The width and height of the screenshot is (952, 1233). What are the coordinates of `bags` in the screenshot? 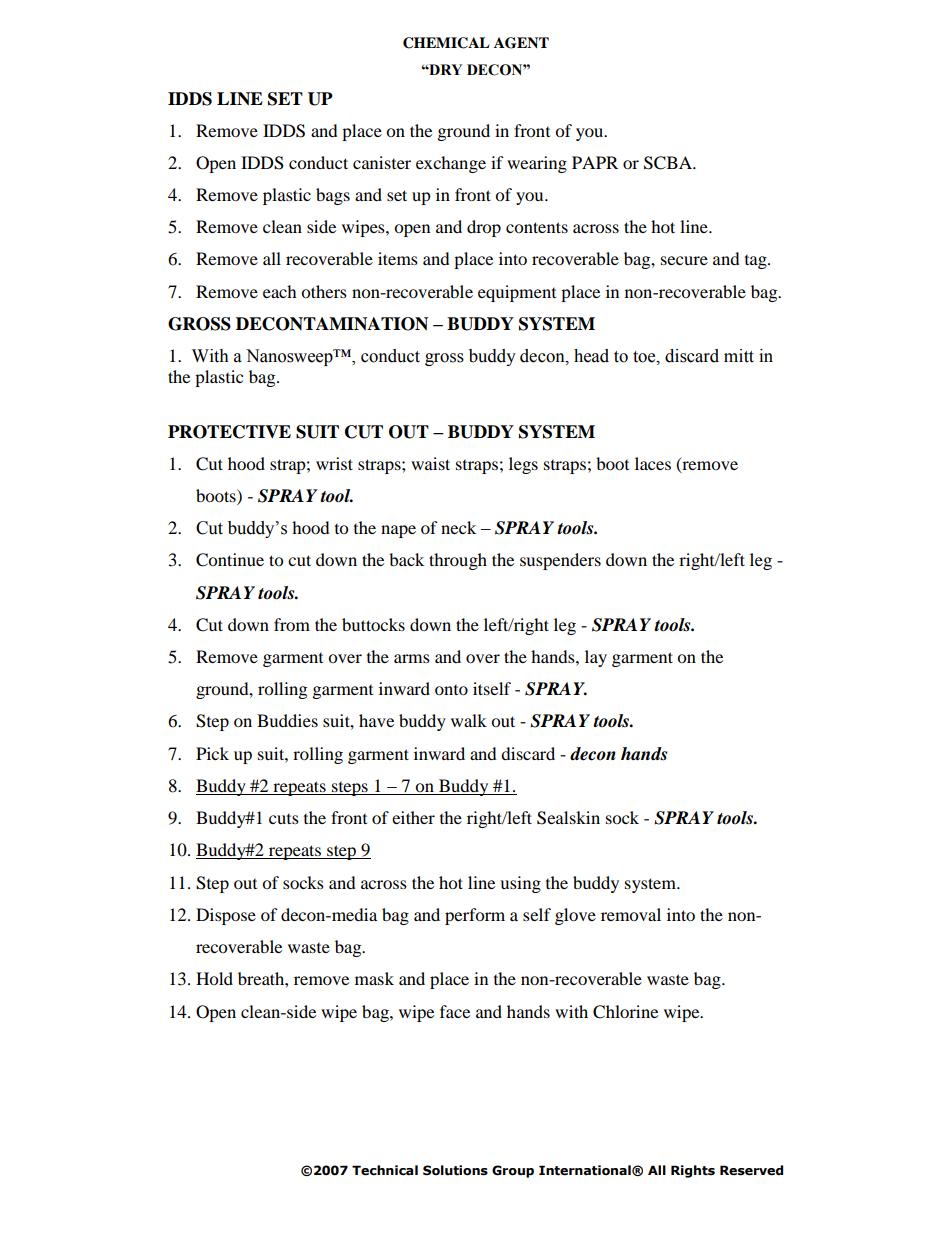 It's located at (333, 196).
